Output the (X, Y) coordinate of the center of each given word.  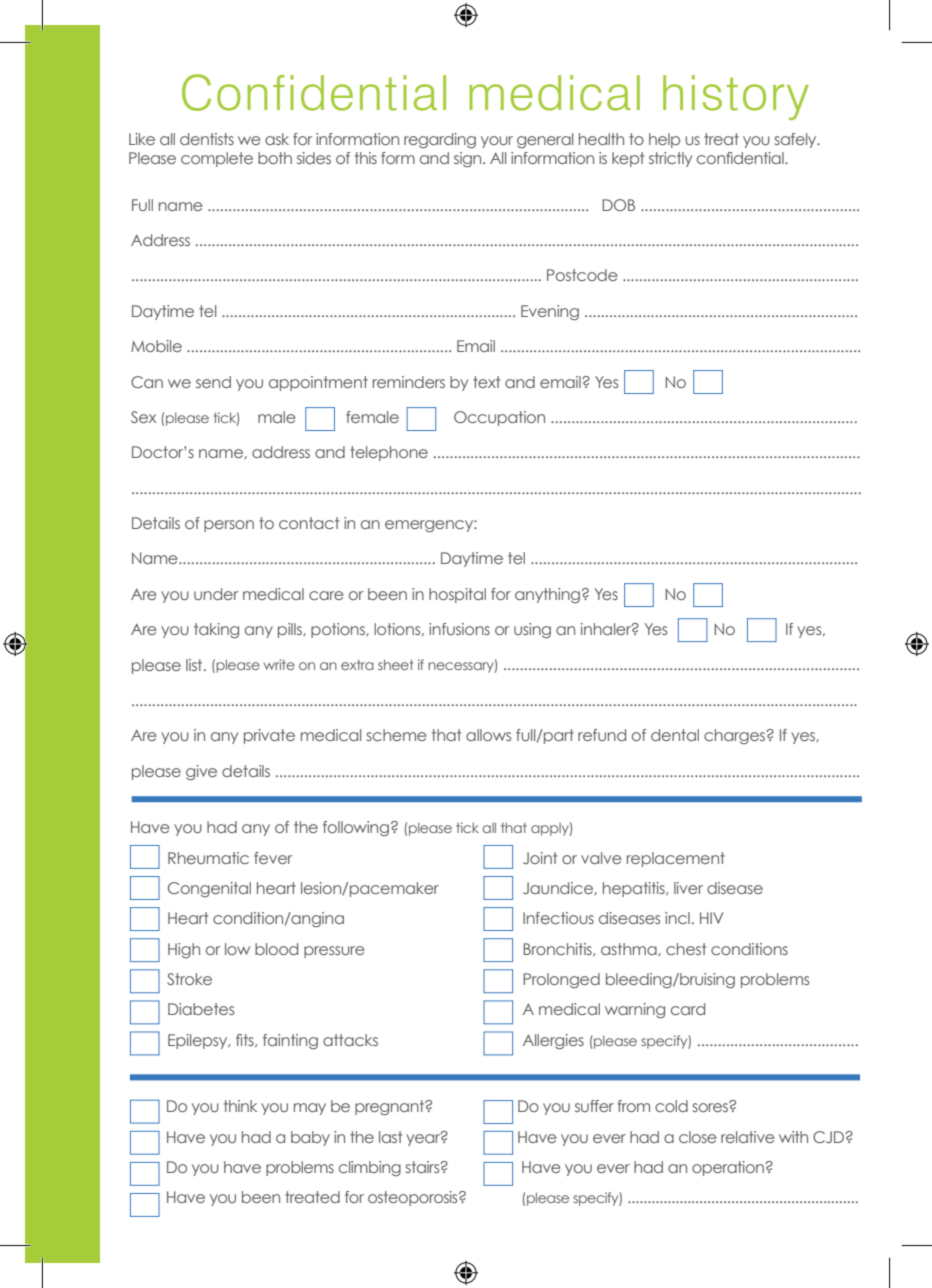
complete (217, 159)
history (736, 97)
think (240, 1106)
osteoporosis (414, 1198)
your (497, 142)
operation (729, 1168)
